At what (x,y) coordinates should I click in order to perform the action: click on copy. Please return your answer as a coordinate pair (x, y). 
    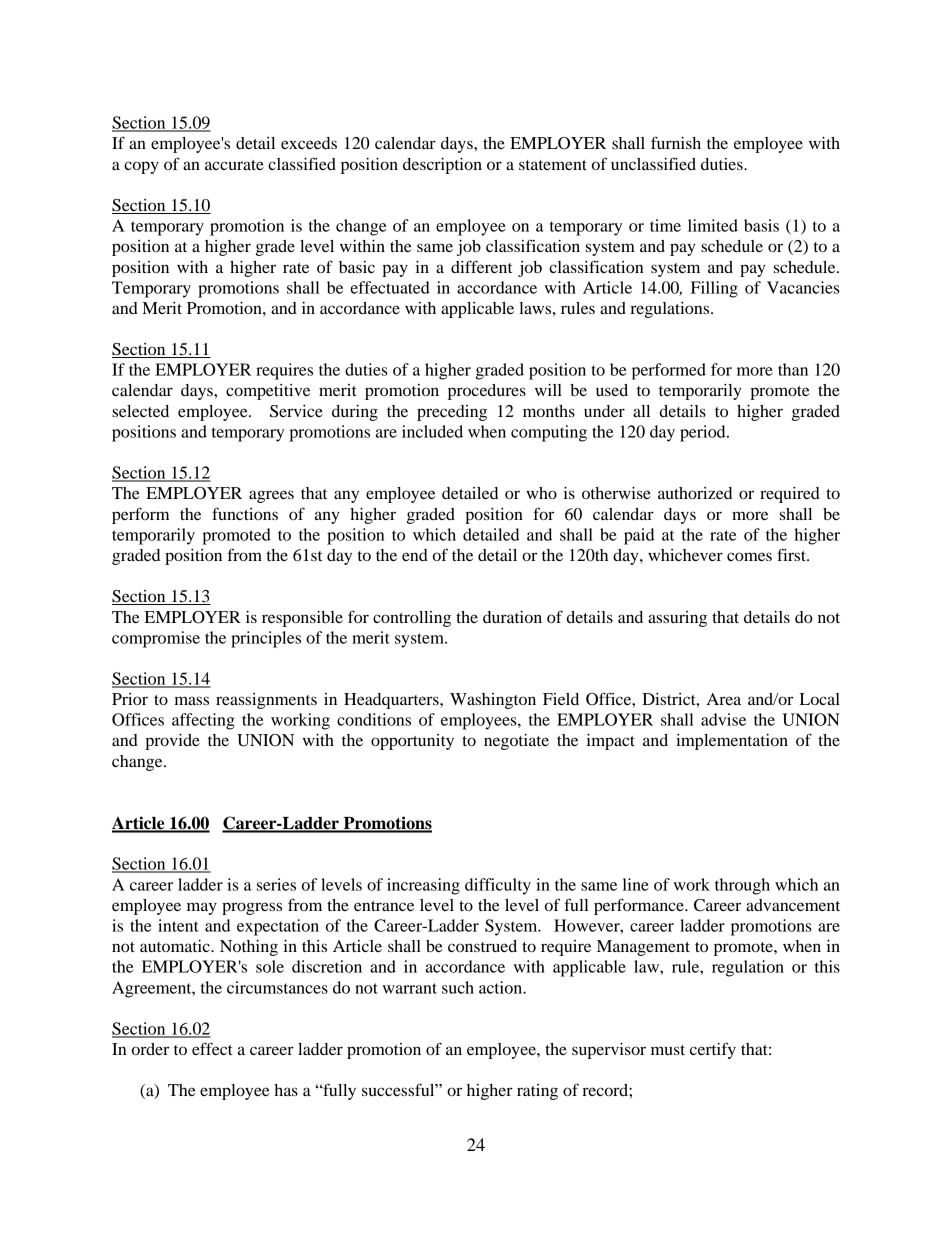
    Looking at the image, I should click on (141, 167).
